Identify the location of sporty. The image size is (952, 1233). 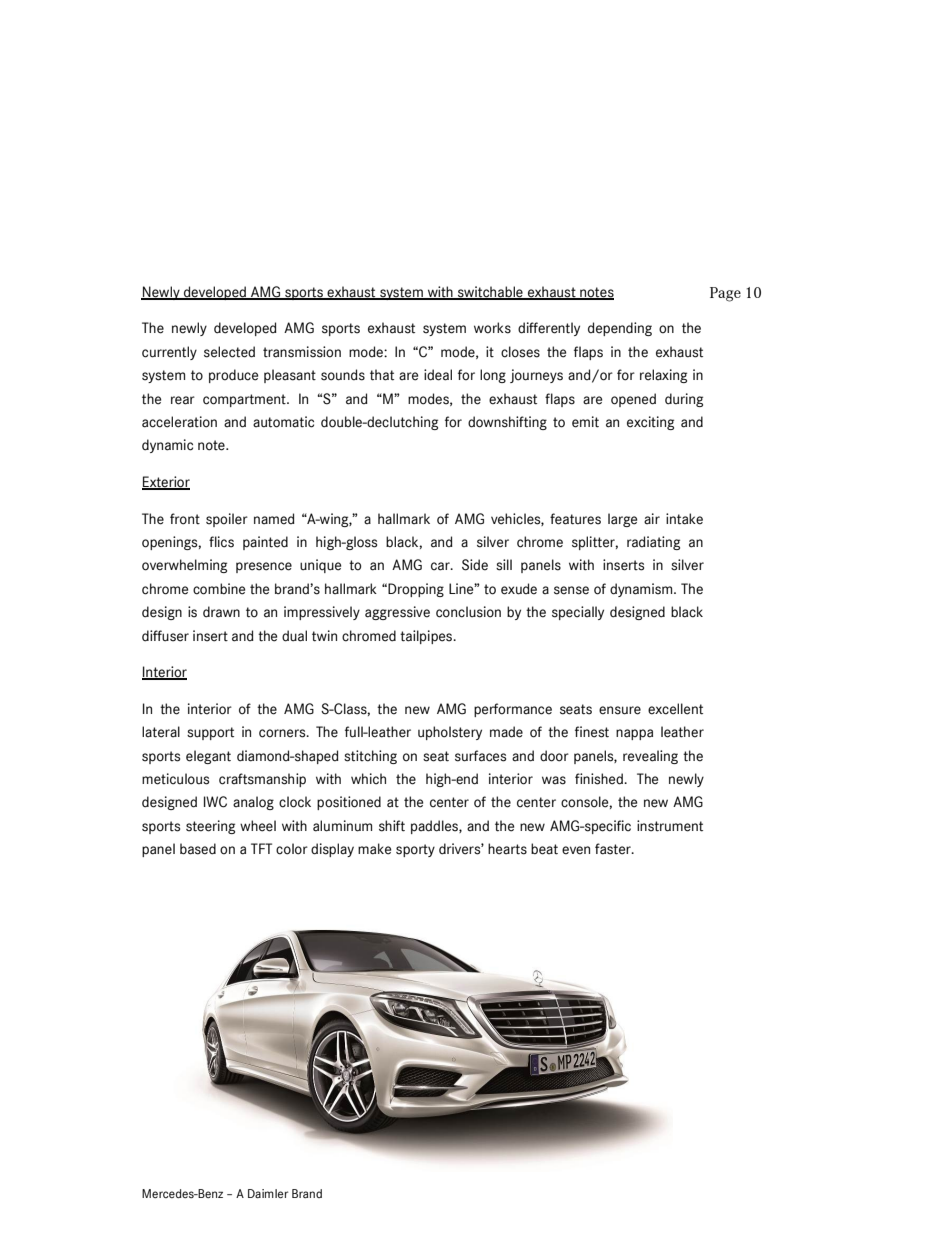
(415, 850).
